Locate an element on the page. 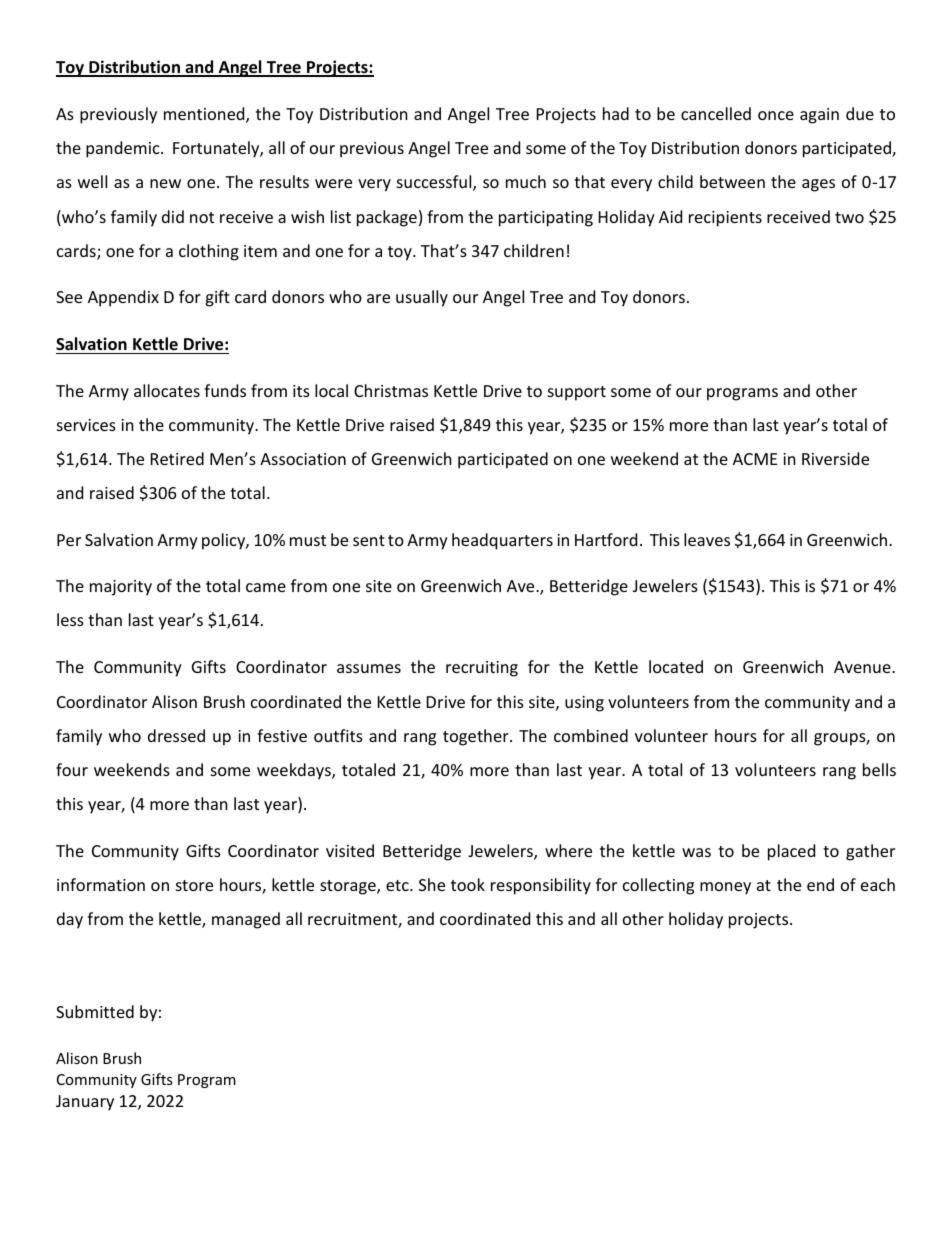 The image size is (952, 1233). successful is located at coordinates (435, 183).
